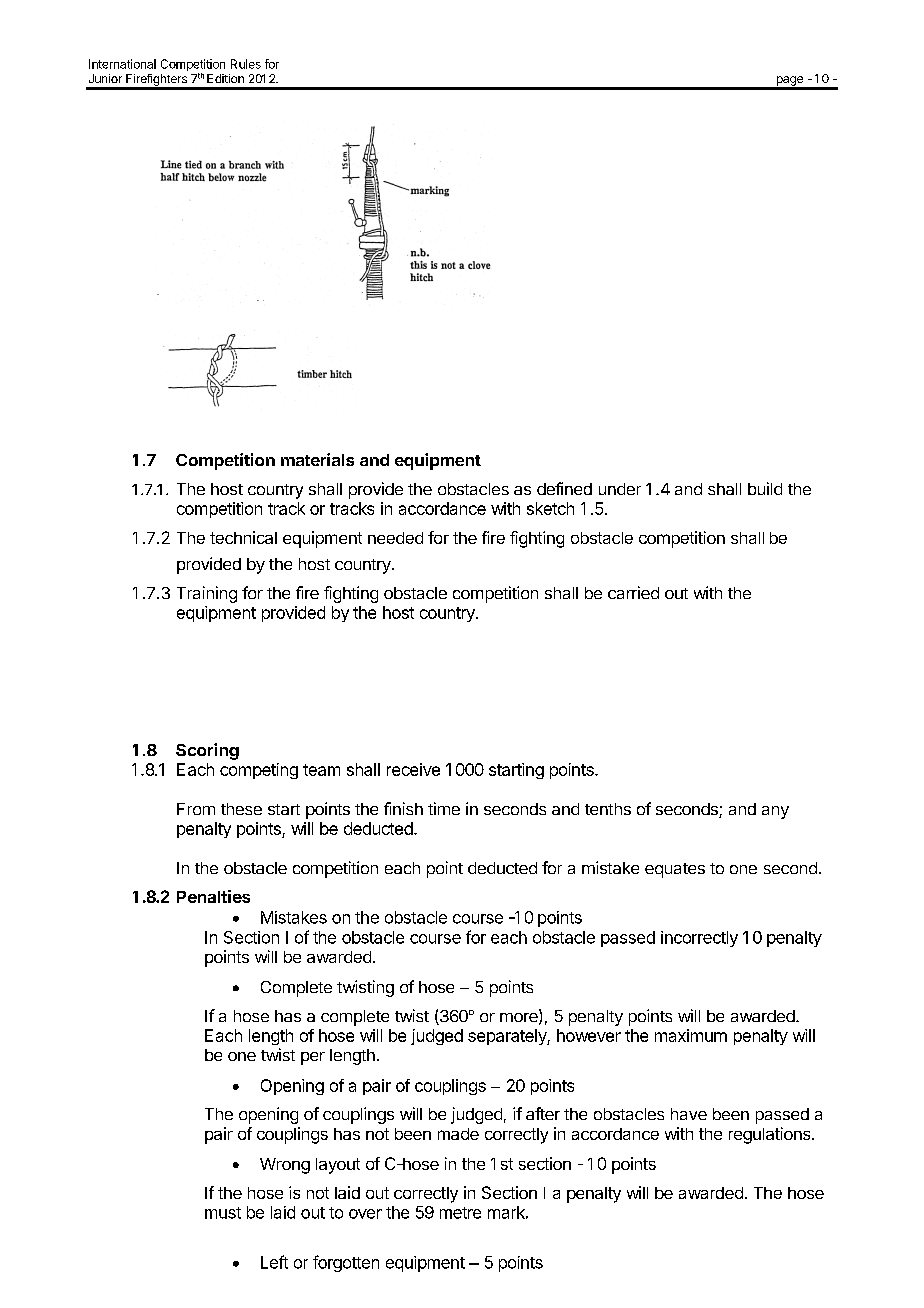 The image size is (924, 1308). I want to click on Edition, so click(225, 78).
